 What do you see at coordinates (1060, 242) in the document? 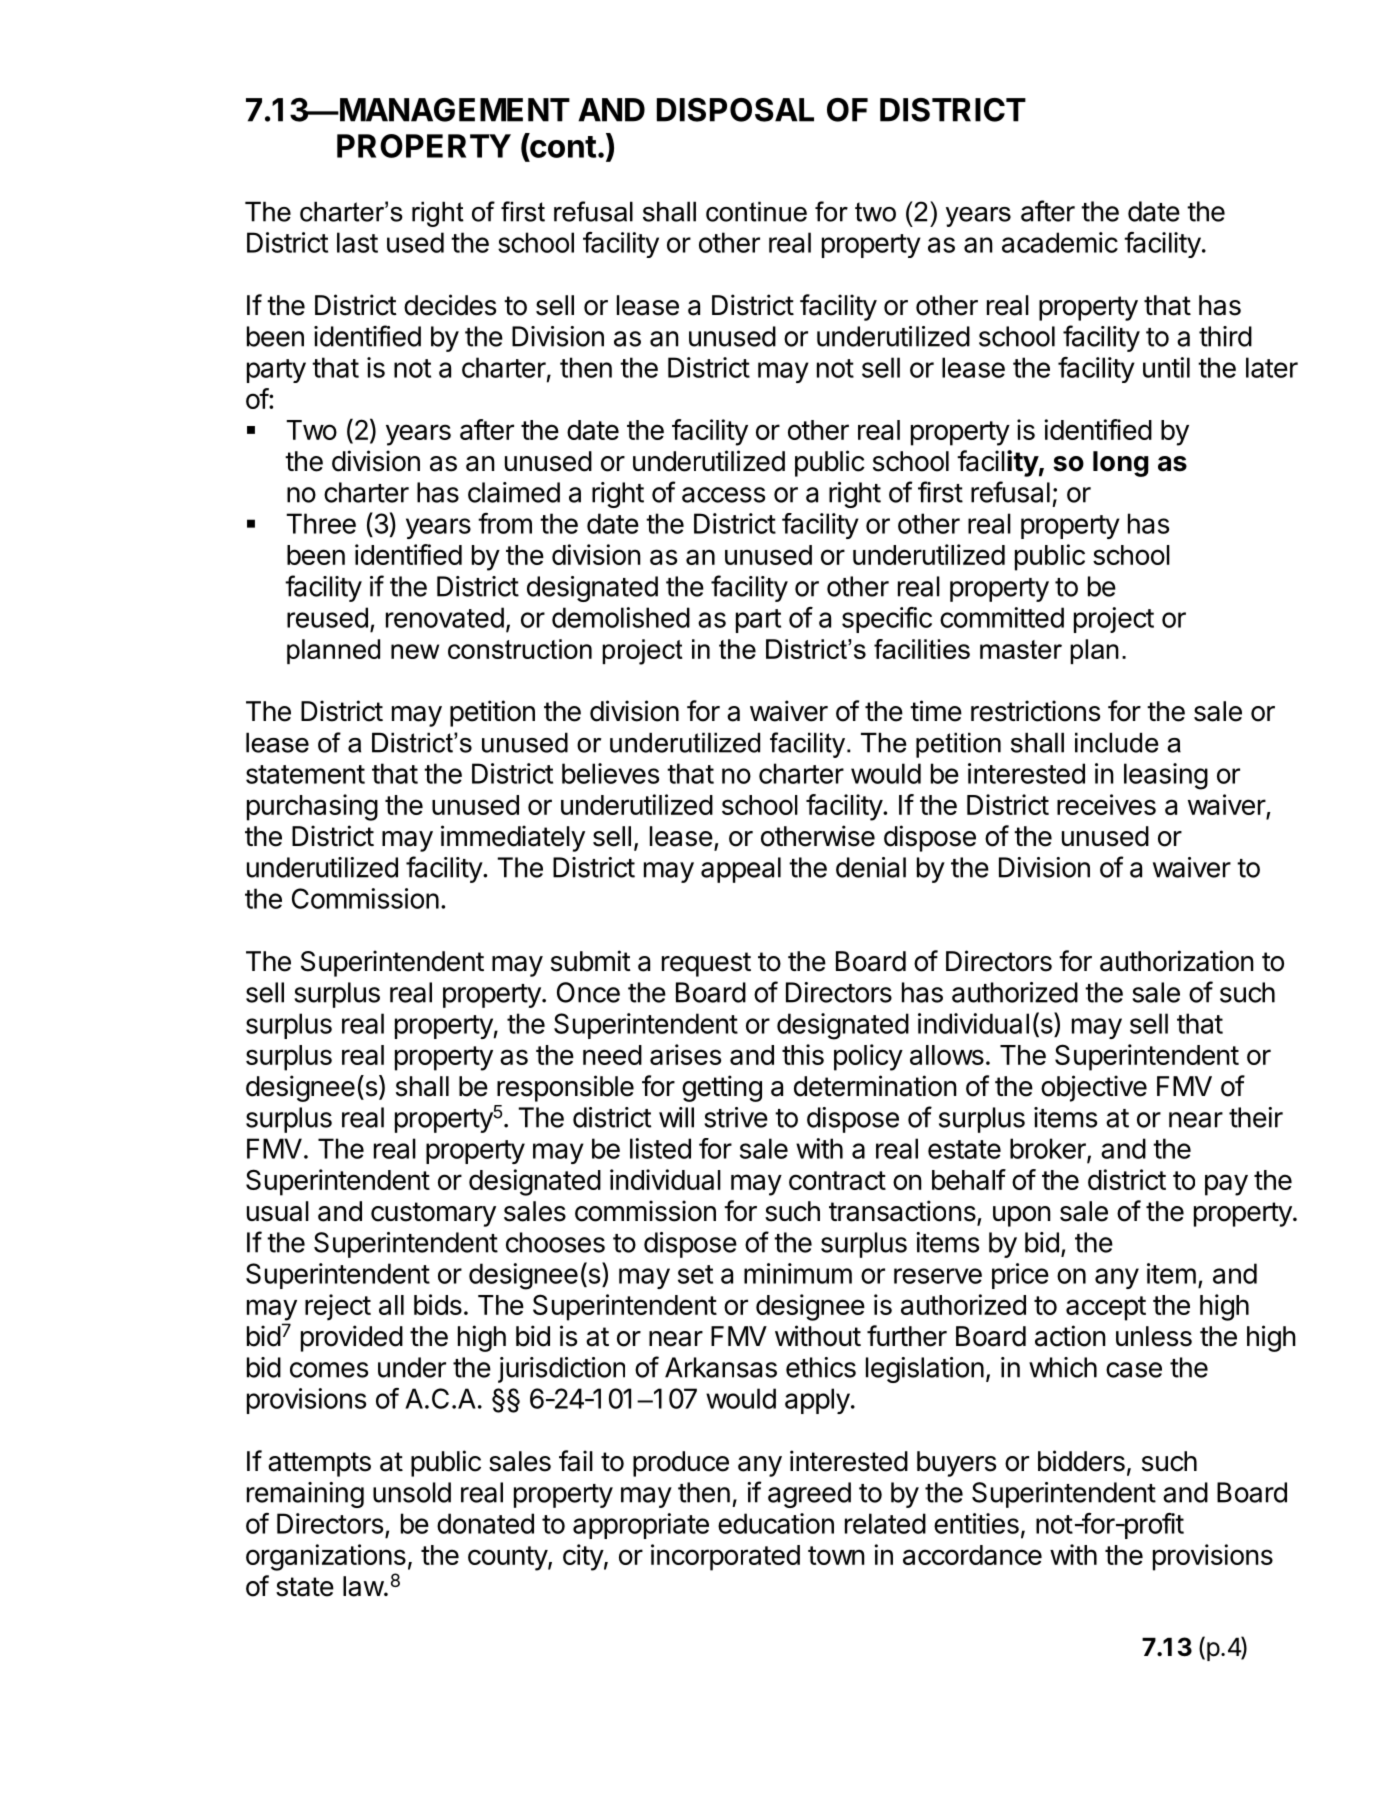
I see `academic` at bounding box center [1060, 242].
